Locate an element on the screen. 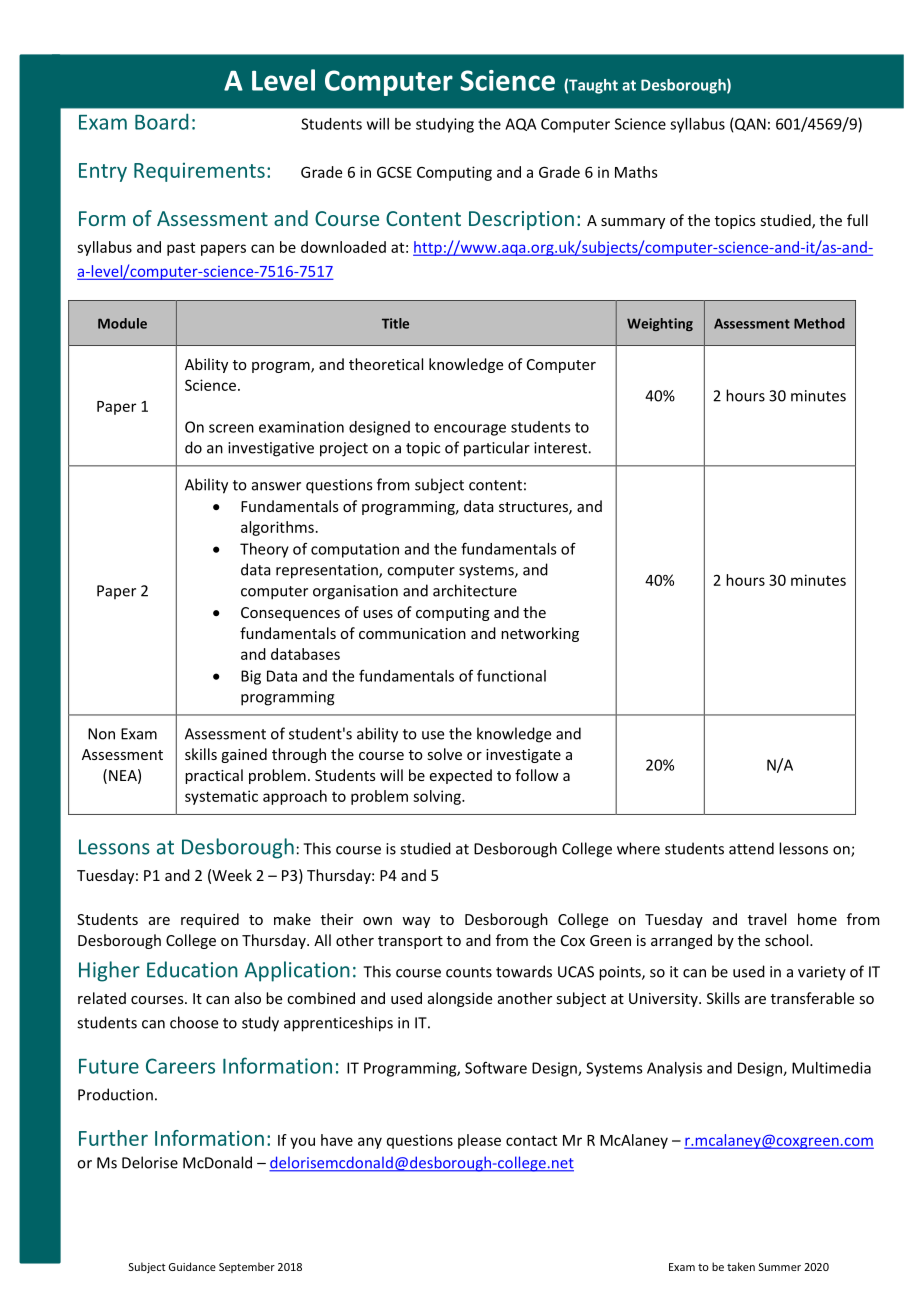 The width and height of the screenshot is (924, 1308). full is located at coordinates (857, 220).
